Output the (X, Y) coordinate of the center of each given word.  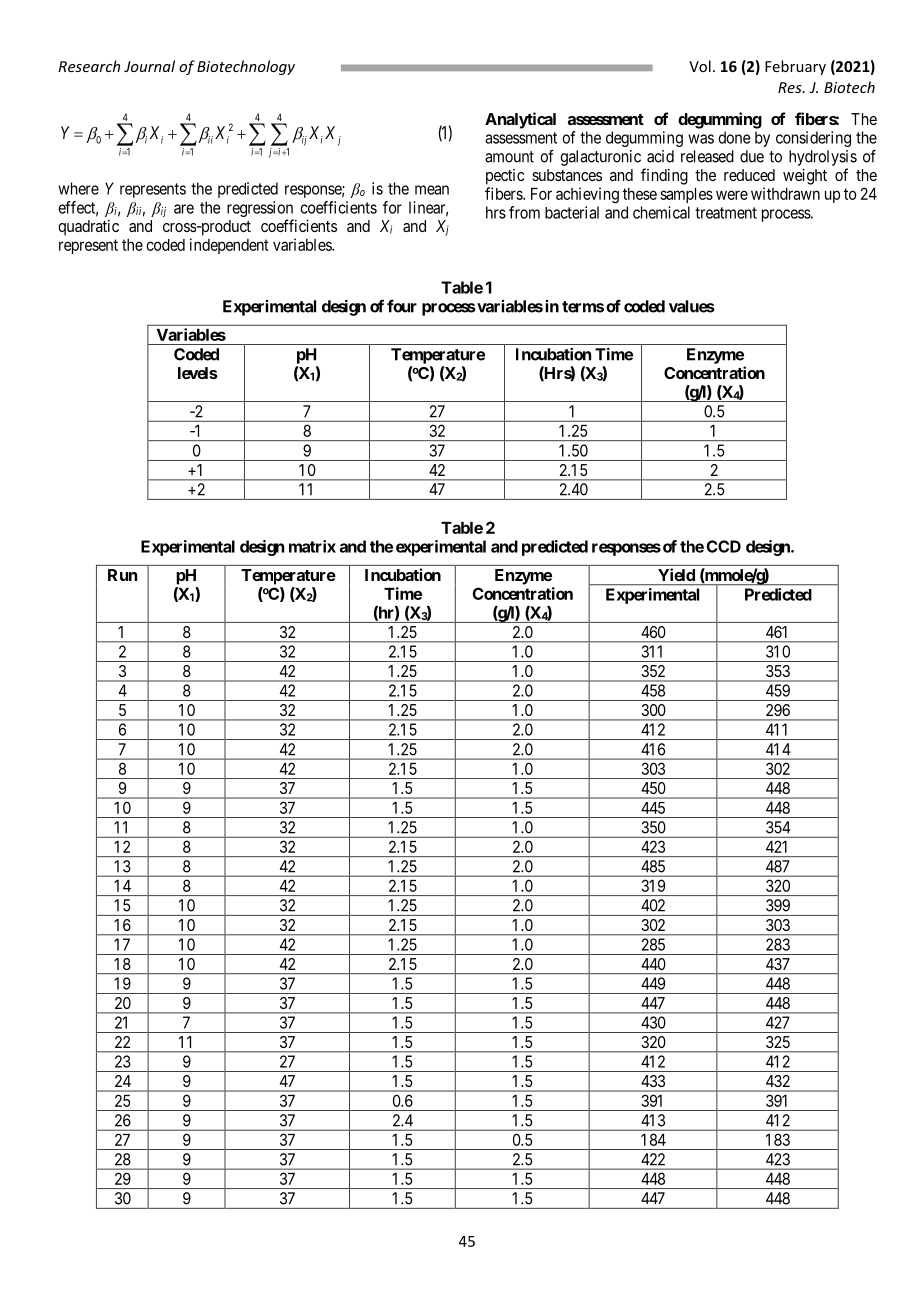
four (402, 306)
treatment (726, 213)
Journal (149, 66)
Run (122, 575)
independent (229, 246)
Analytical (520, 120)
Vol (700, 66)
